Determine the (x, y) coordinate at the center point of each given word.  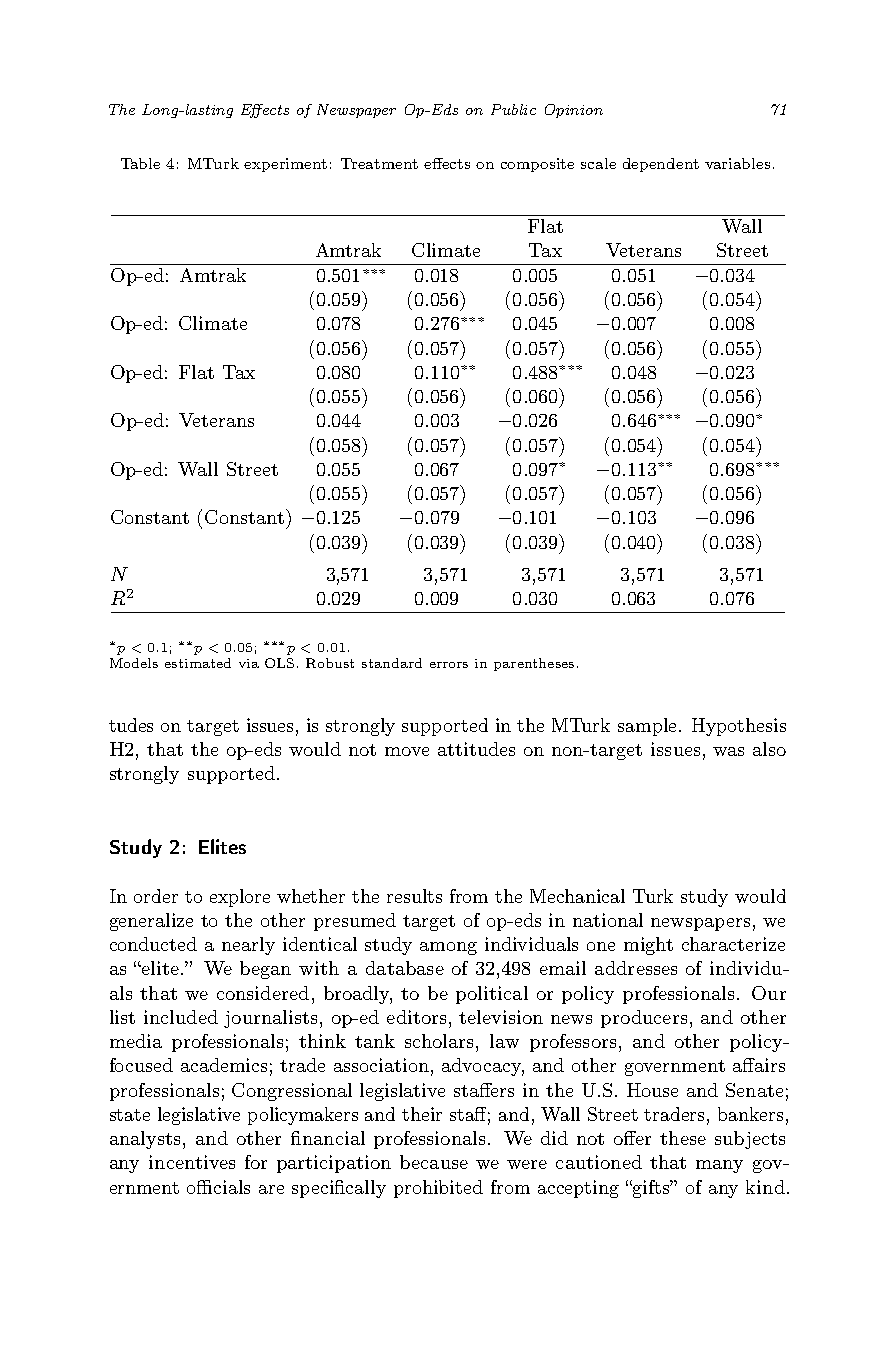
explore (240, 898)
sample (647, 727)
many (719, 1166)
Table (140, 163)
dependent (661, 165)
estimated (198, 663)
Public (513, 109)
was (728, 751)
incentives (192, 1162)
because (434, 1162)
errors (449, 665)
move (407, 751)
